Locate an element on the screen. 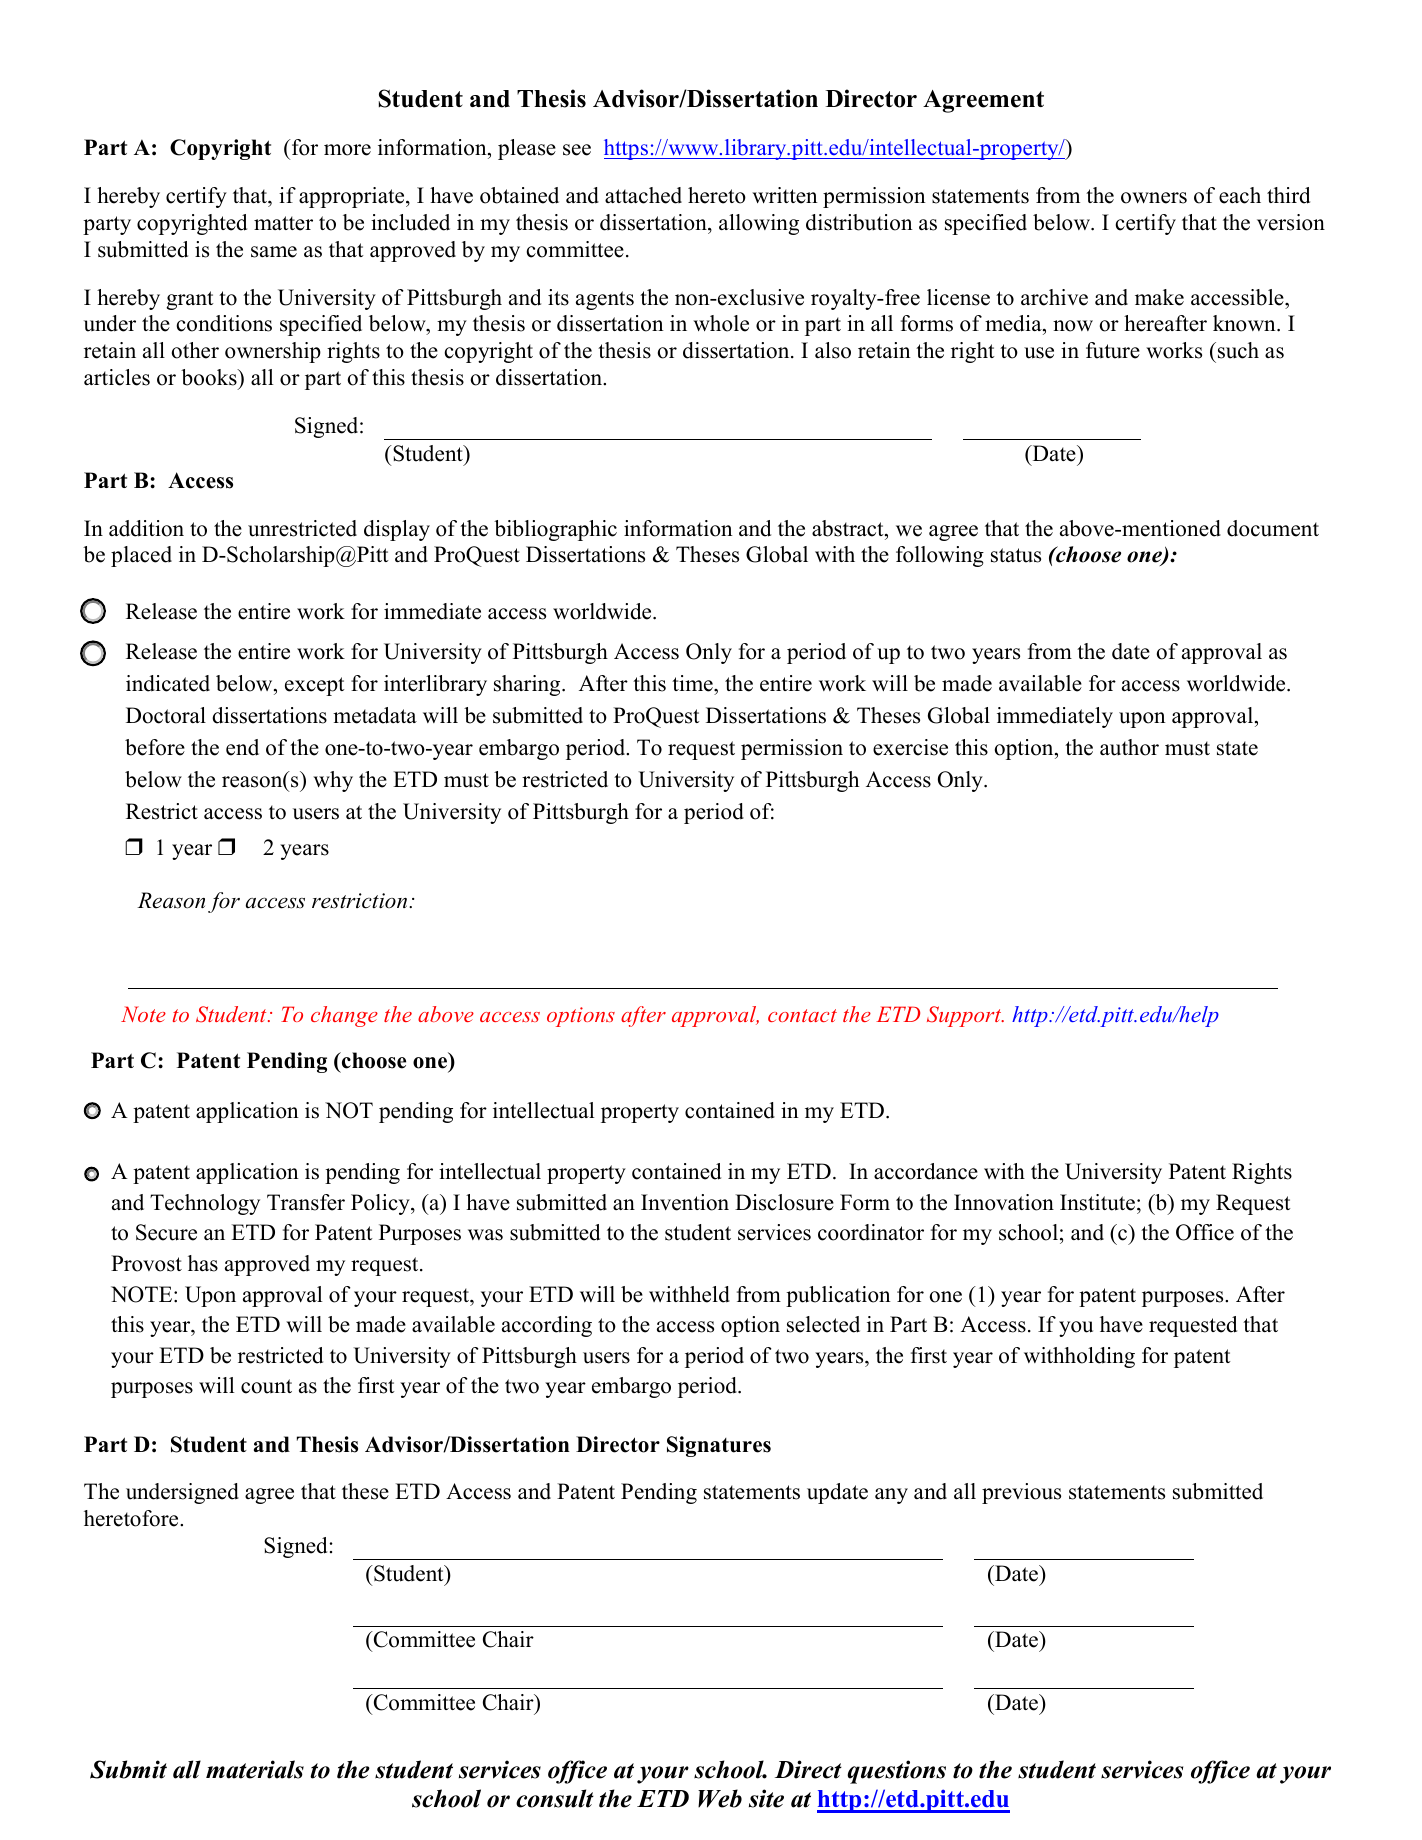  except is located at coordinates (315, 686).
